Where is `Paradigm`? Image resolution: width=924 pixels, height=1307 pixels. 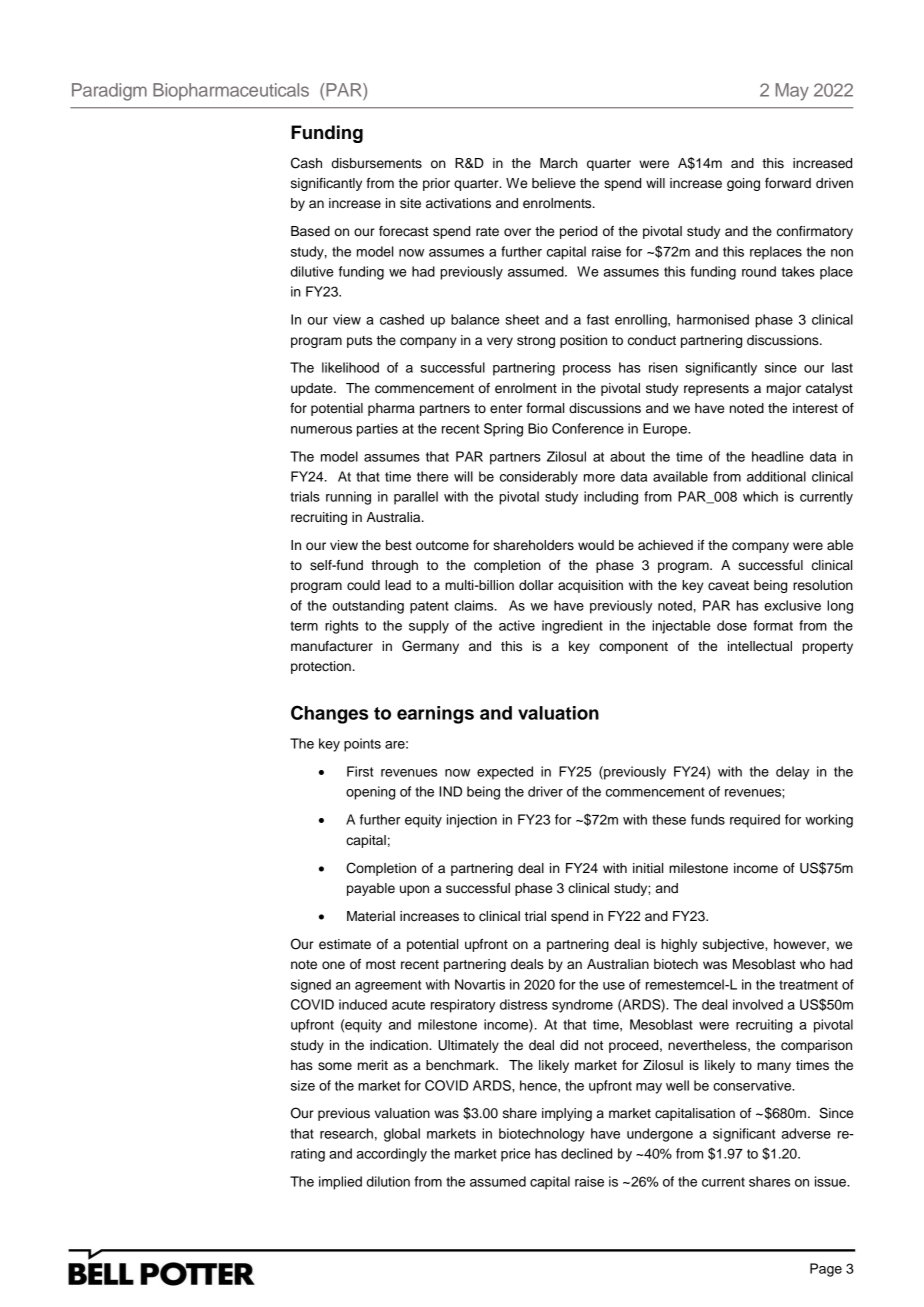
Paradigm is located at coordinates (109, 92).
